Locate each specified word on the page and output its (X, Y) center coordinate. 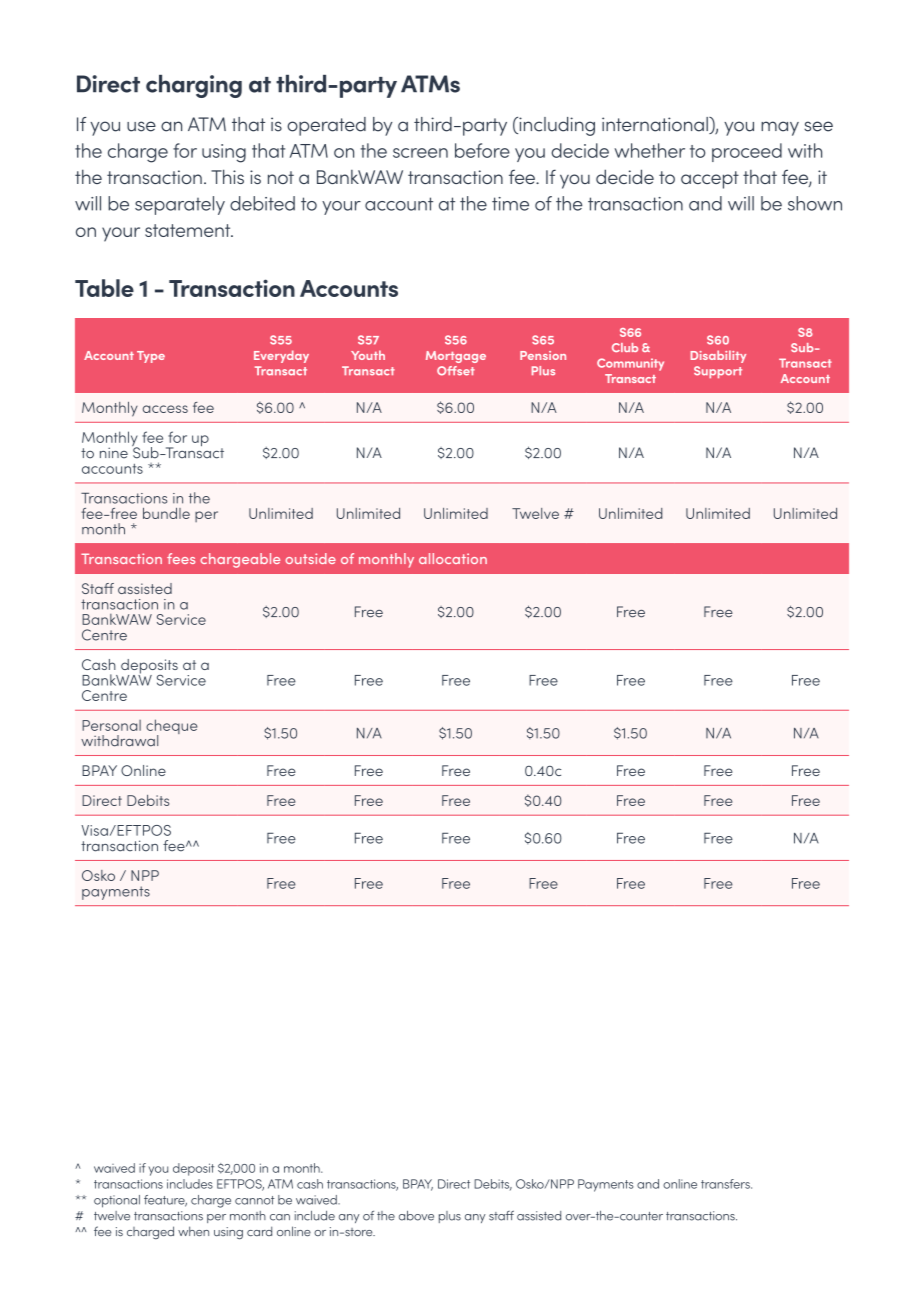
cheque (172, 728)
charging (194, 86)
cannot (255, 1200)
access (165, 409)
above (416, 1216)
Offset (456, 371)
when (193, 1231)
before (482, 150)
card (259, 1231)
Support (718, 372)
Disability (718, 356)
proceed (747, 152)
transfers (726, 1184)
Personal (111, 725)
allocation (453, 558)
